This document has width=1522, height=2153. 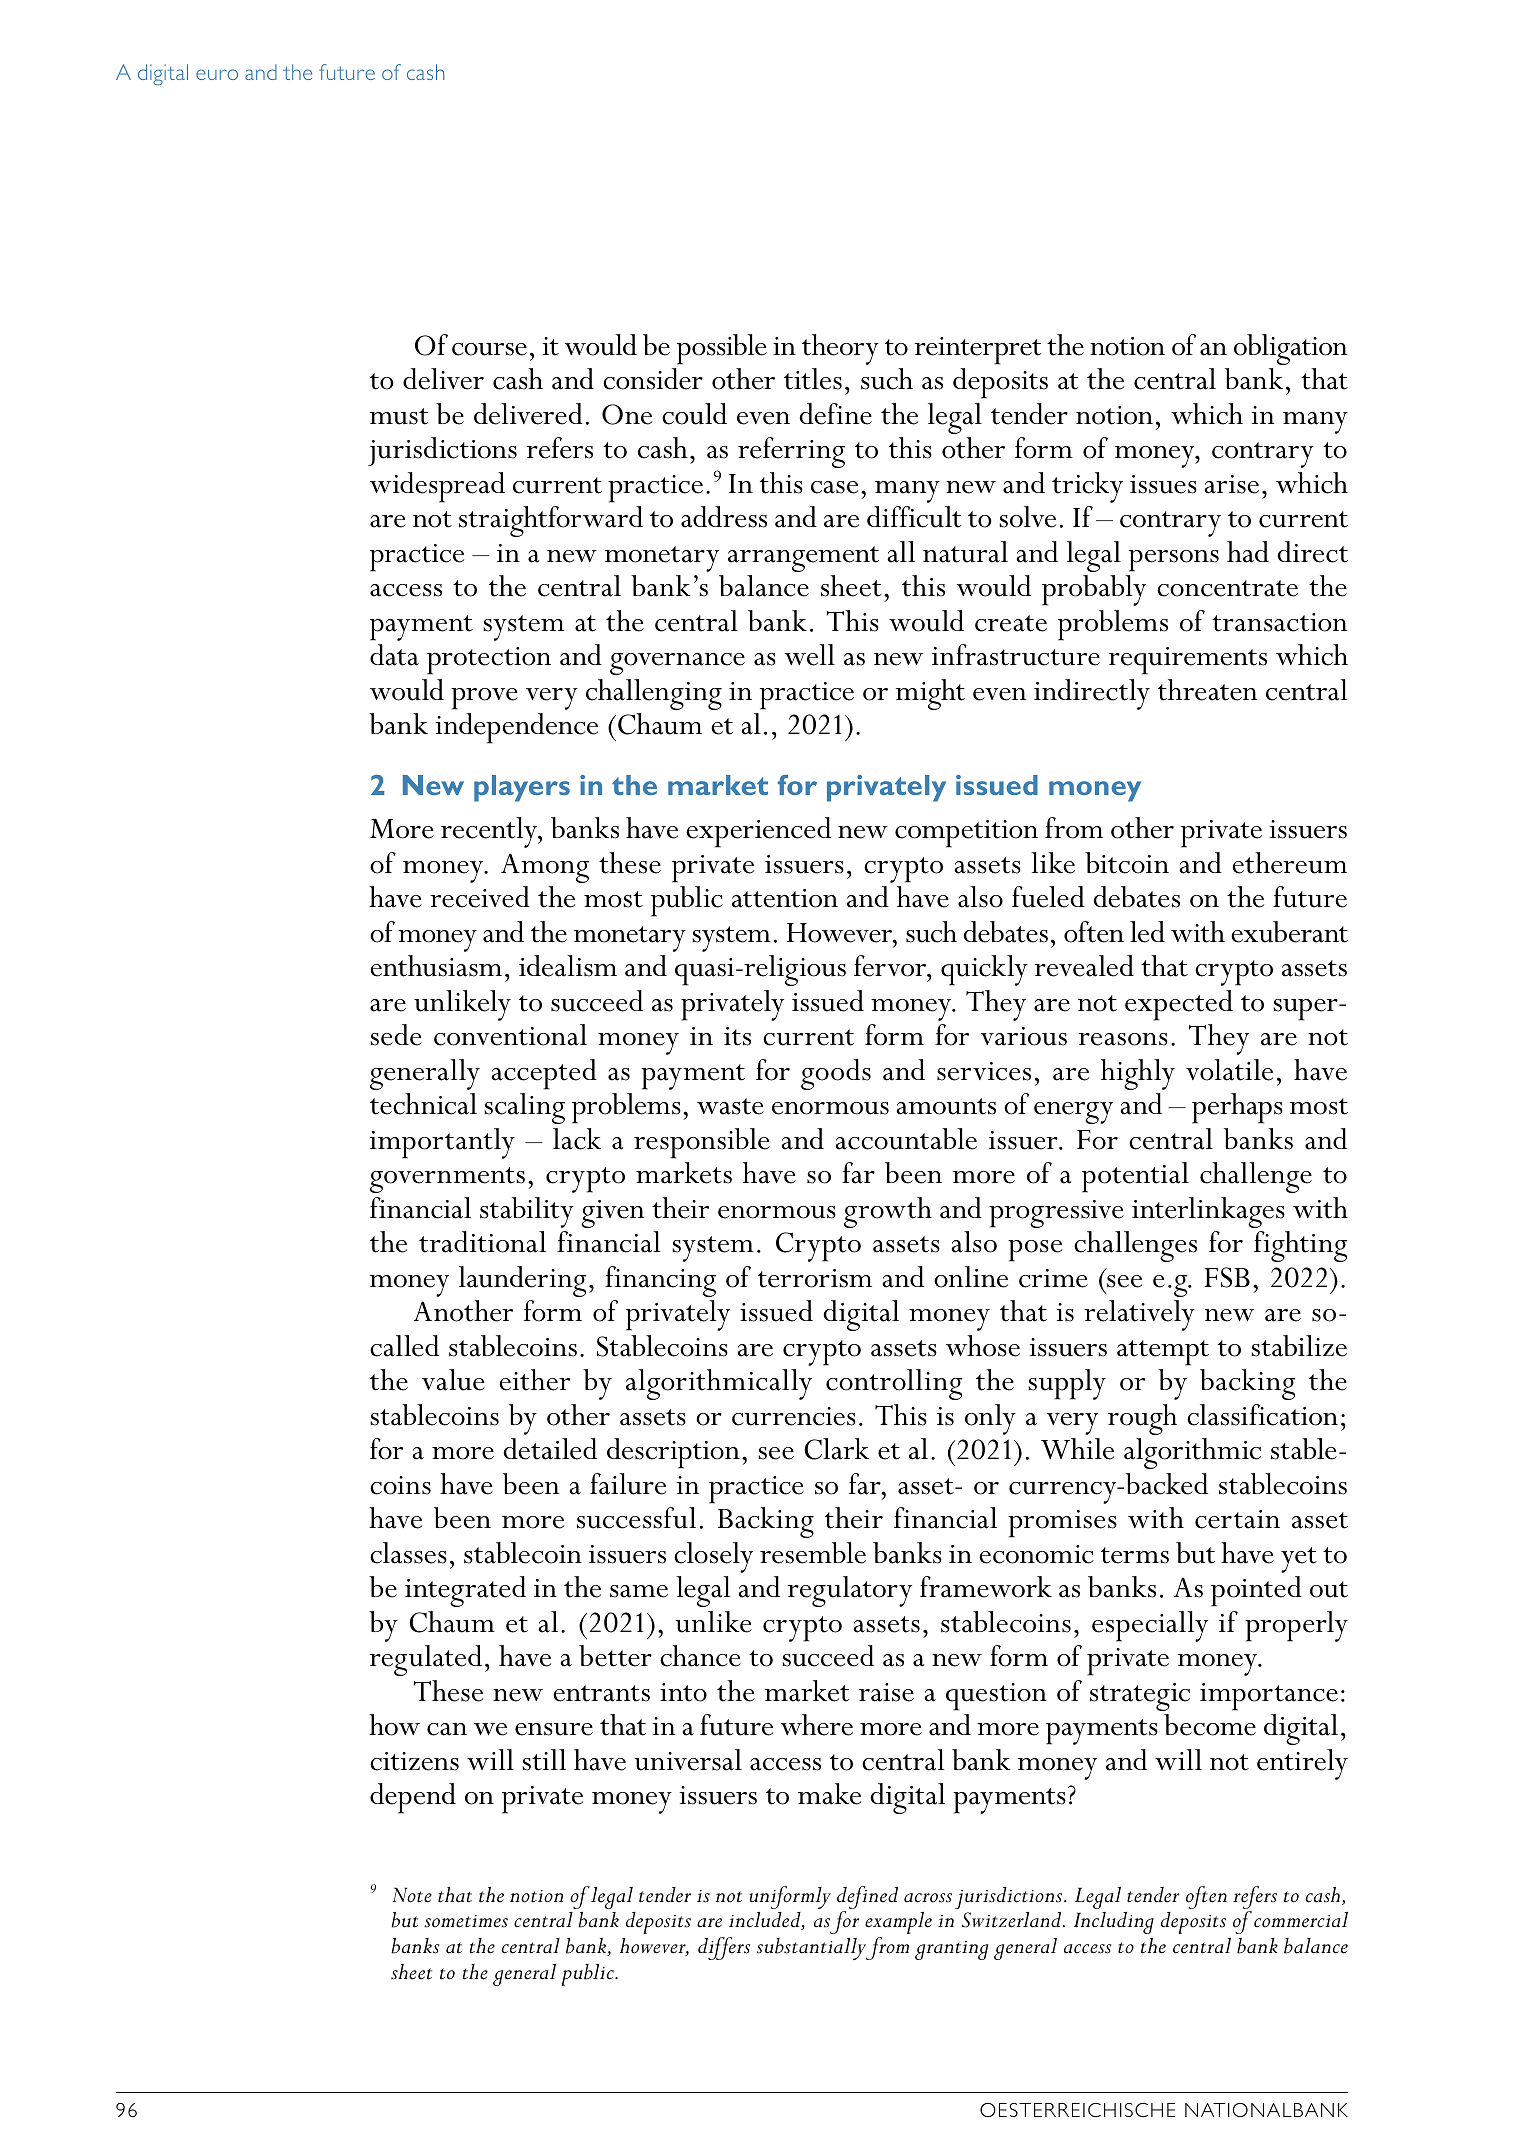 I want to click on currencies, so click(x=794, y=1416).
